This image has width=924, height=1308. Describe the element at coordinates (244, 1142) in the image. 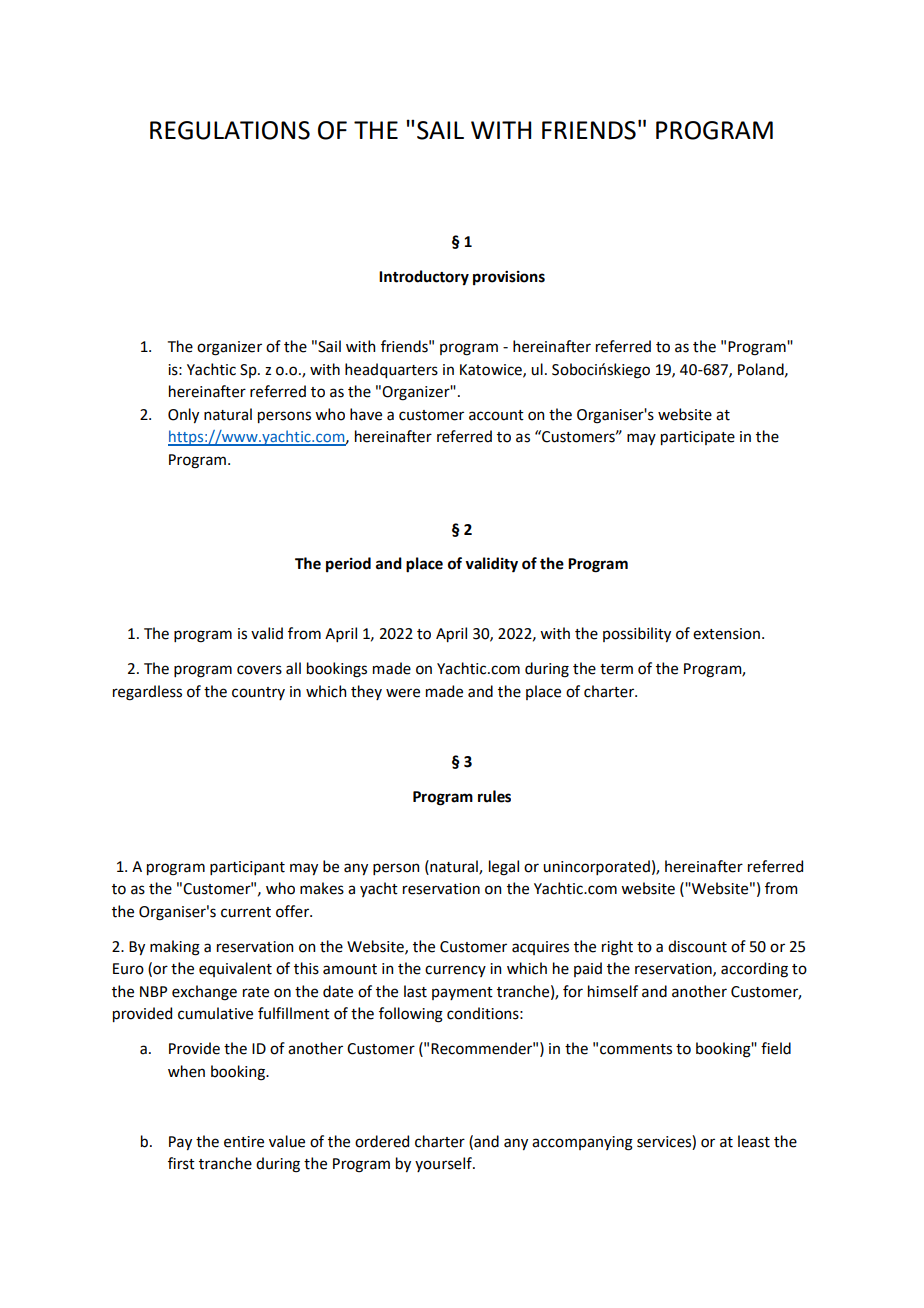

I see `entire` at that location.
